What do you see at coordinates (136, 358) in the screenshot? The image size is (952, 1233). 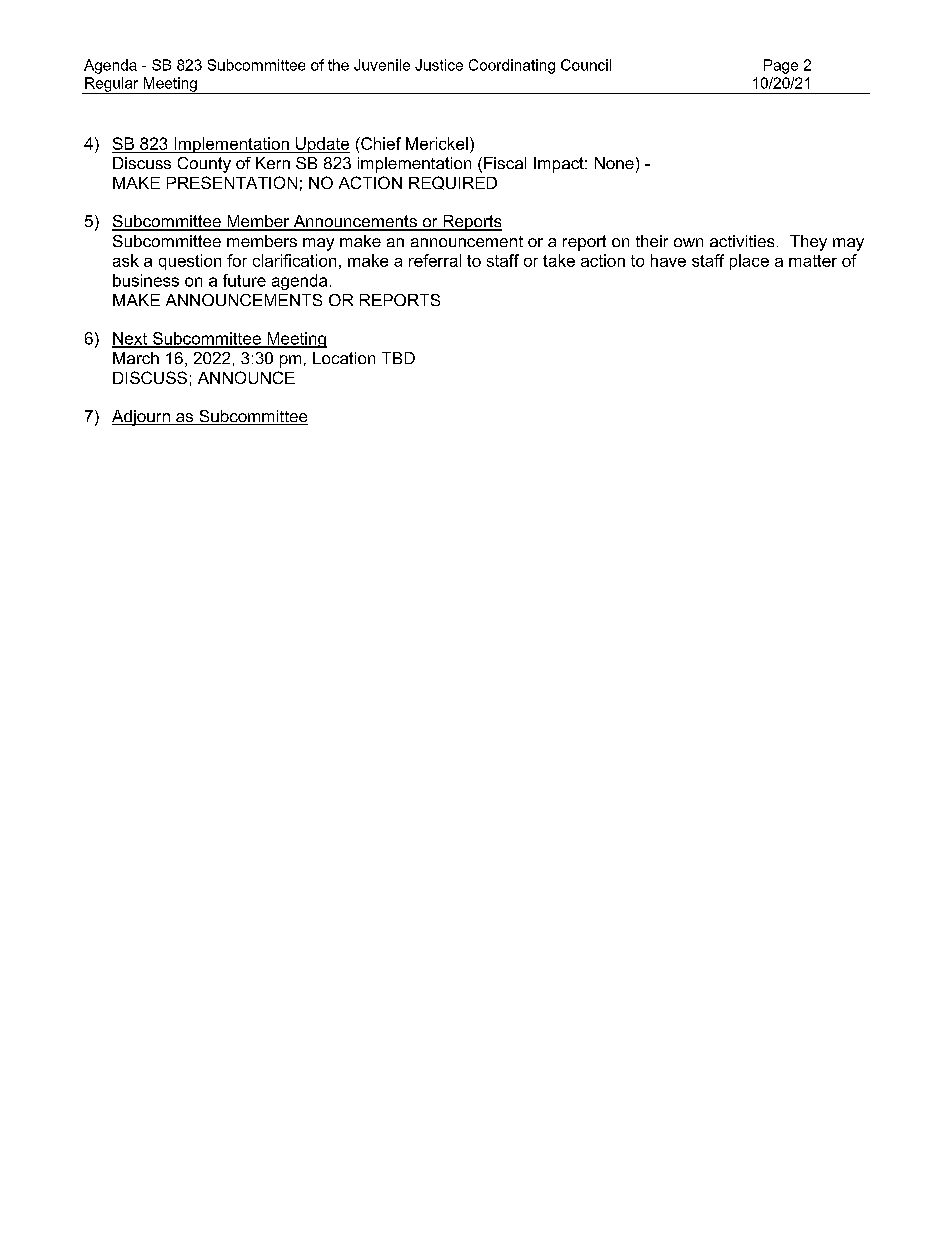 I see `March` at bounding box center [136, 358].
